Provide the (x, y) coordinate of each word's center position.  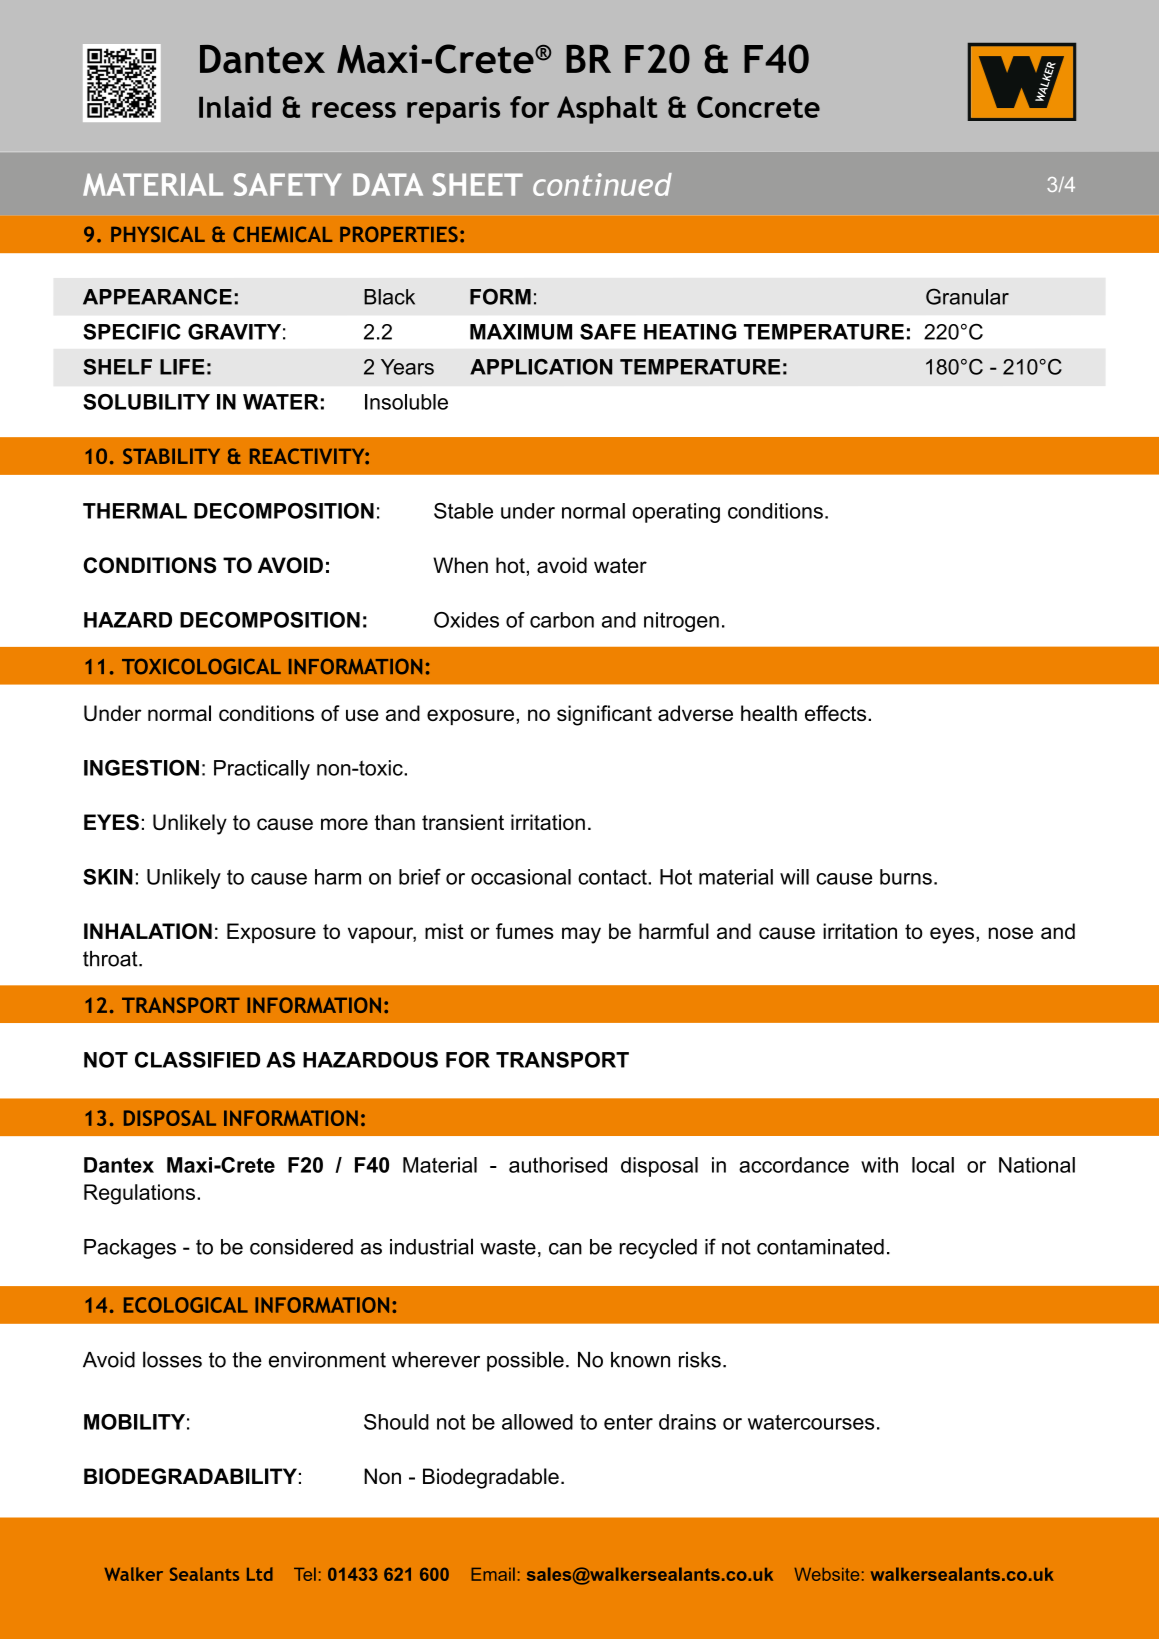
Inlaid (235, 107)
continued (602, 184)
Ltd (260, 1574)
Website (826, 1574)
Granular (967, 296)
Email (493, 1574)
